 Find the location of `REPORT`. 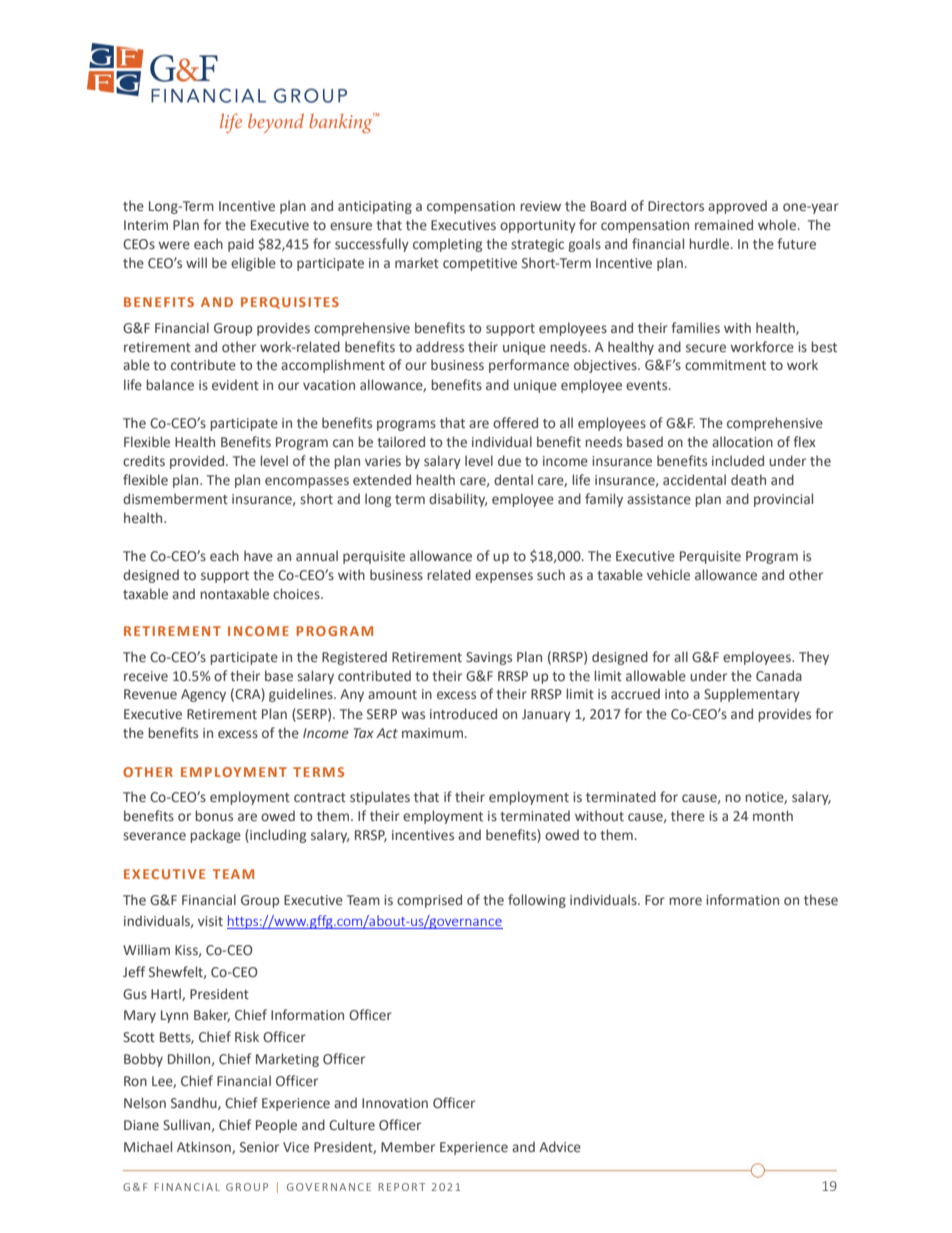

REPORT is located at coordinates (401, 1187).
